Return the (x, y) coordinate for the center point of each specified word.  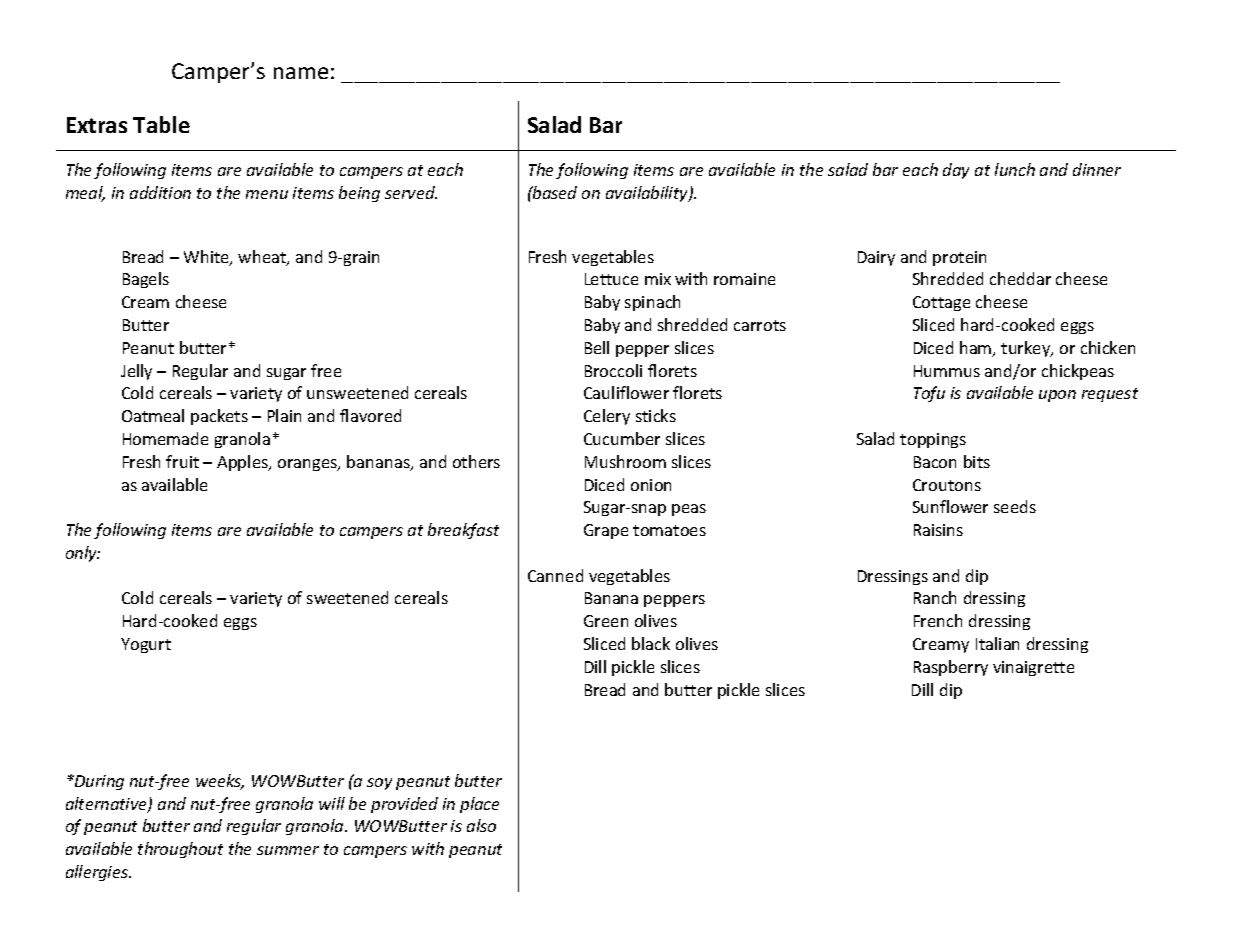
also (481, 825)
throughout (180, 850)
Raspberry (951, 668)
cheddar (1020, 278)
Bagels (146, 280)
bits (977, 461)
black (651, 643)
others (476, 461)
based (554, 192)
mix (658, 279)
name (301, 73)
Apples (243, 463)
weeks (220, 782)
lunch (1015, 169)
